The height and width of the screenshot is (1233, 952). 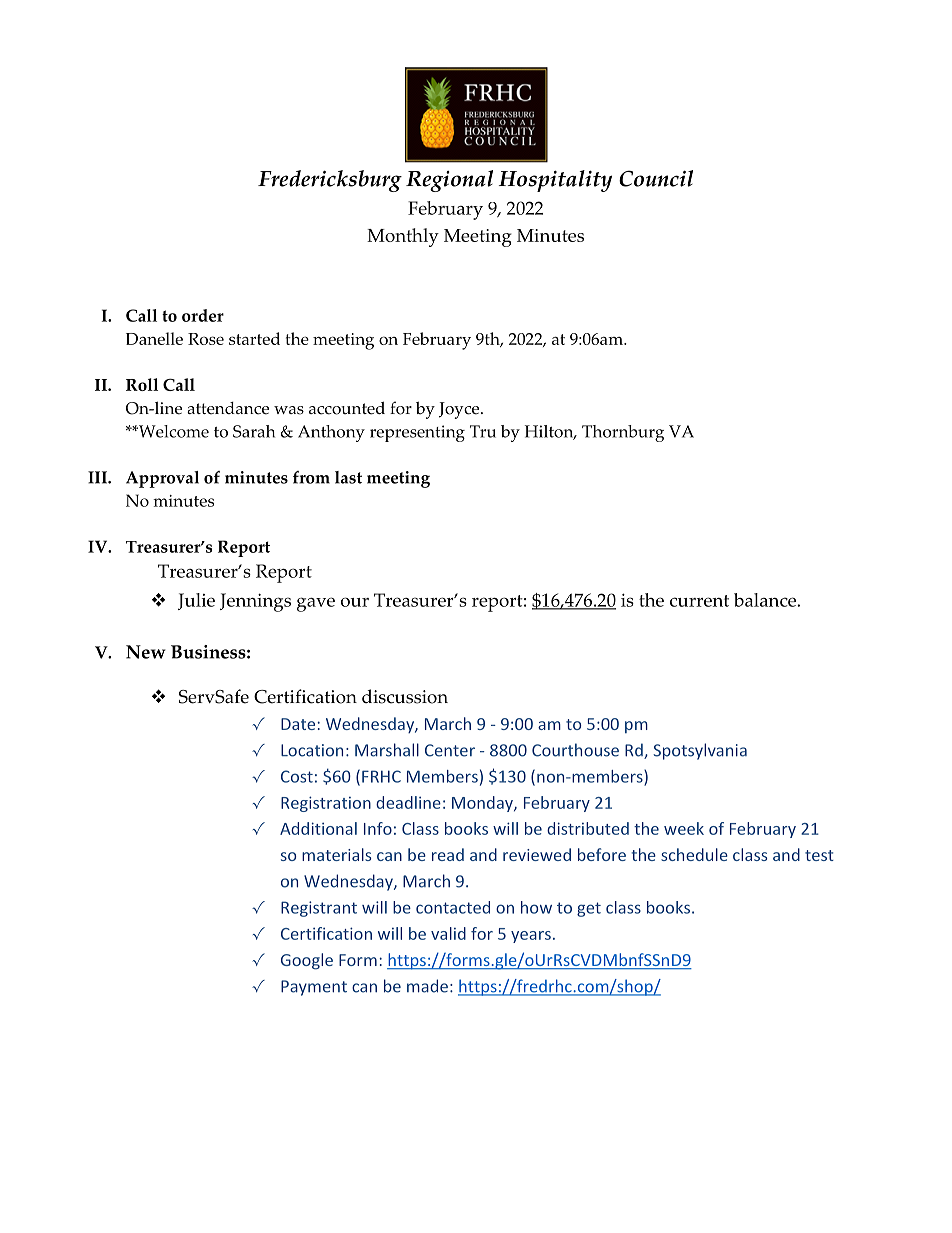 I want to click on discussion, so click(x=405, y=696).
